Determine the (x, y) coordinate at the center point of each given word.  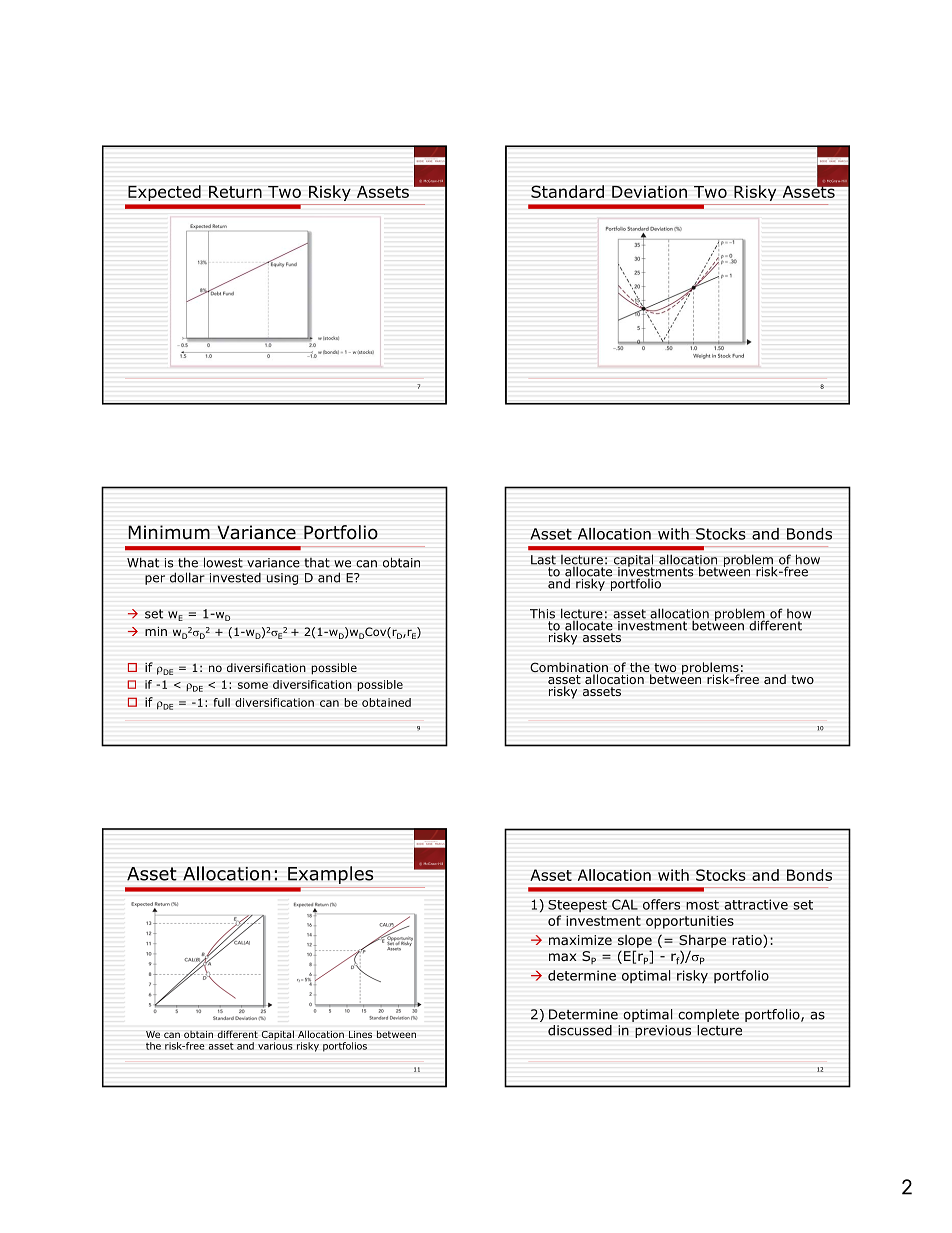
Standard (567, 191)
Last (543, 560)
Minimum (169, 532)
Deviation (649, 191)
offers (661, 904)
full (221, 702)
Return (235, 191)
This (542, 613)
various (275, 1046)
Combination (569, 668)
